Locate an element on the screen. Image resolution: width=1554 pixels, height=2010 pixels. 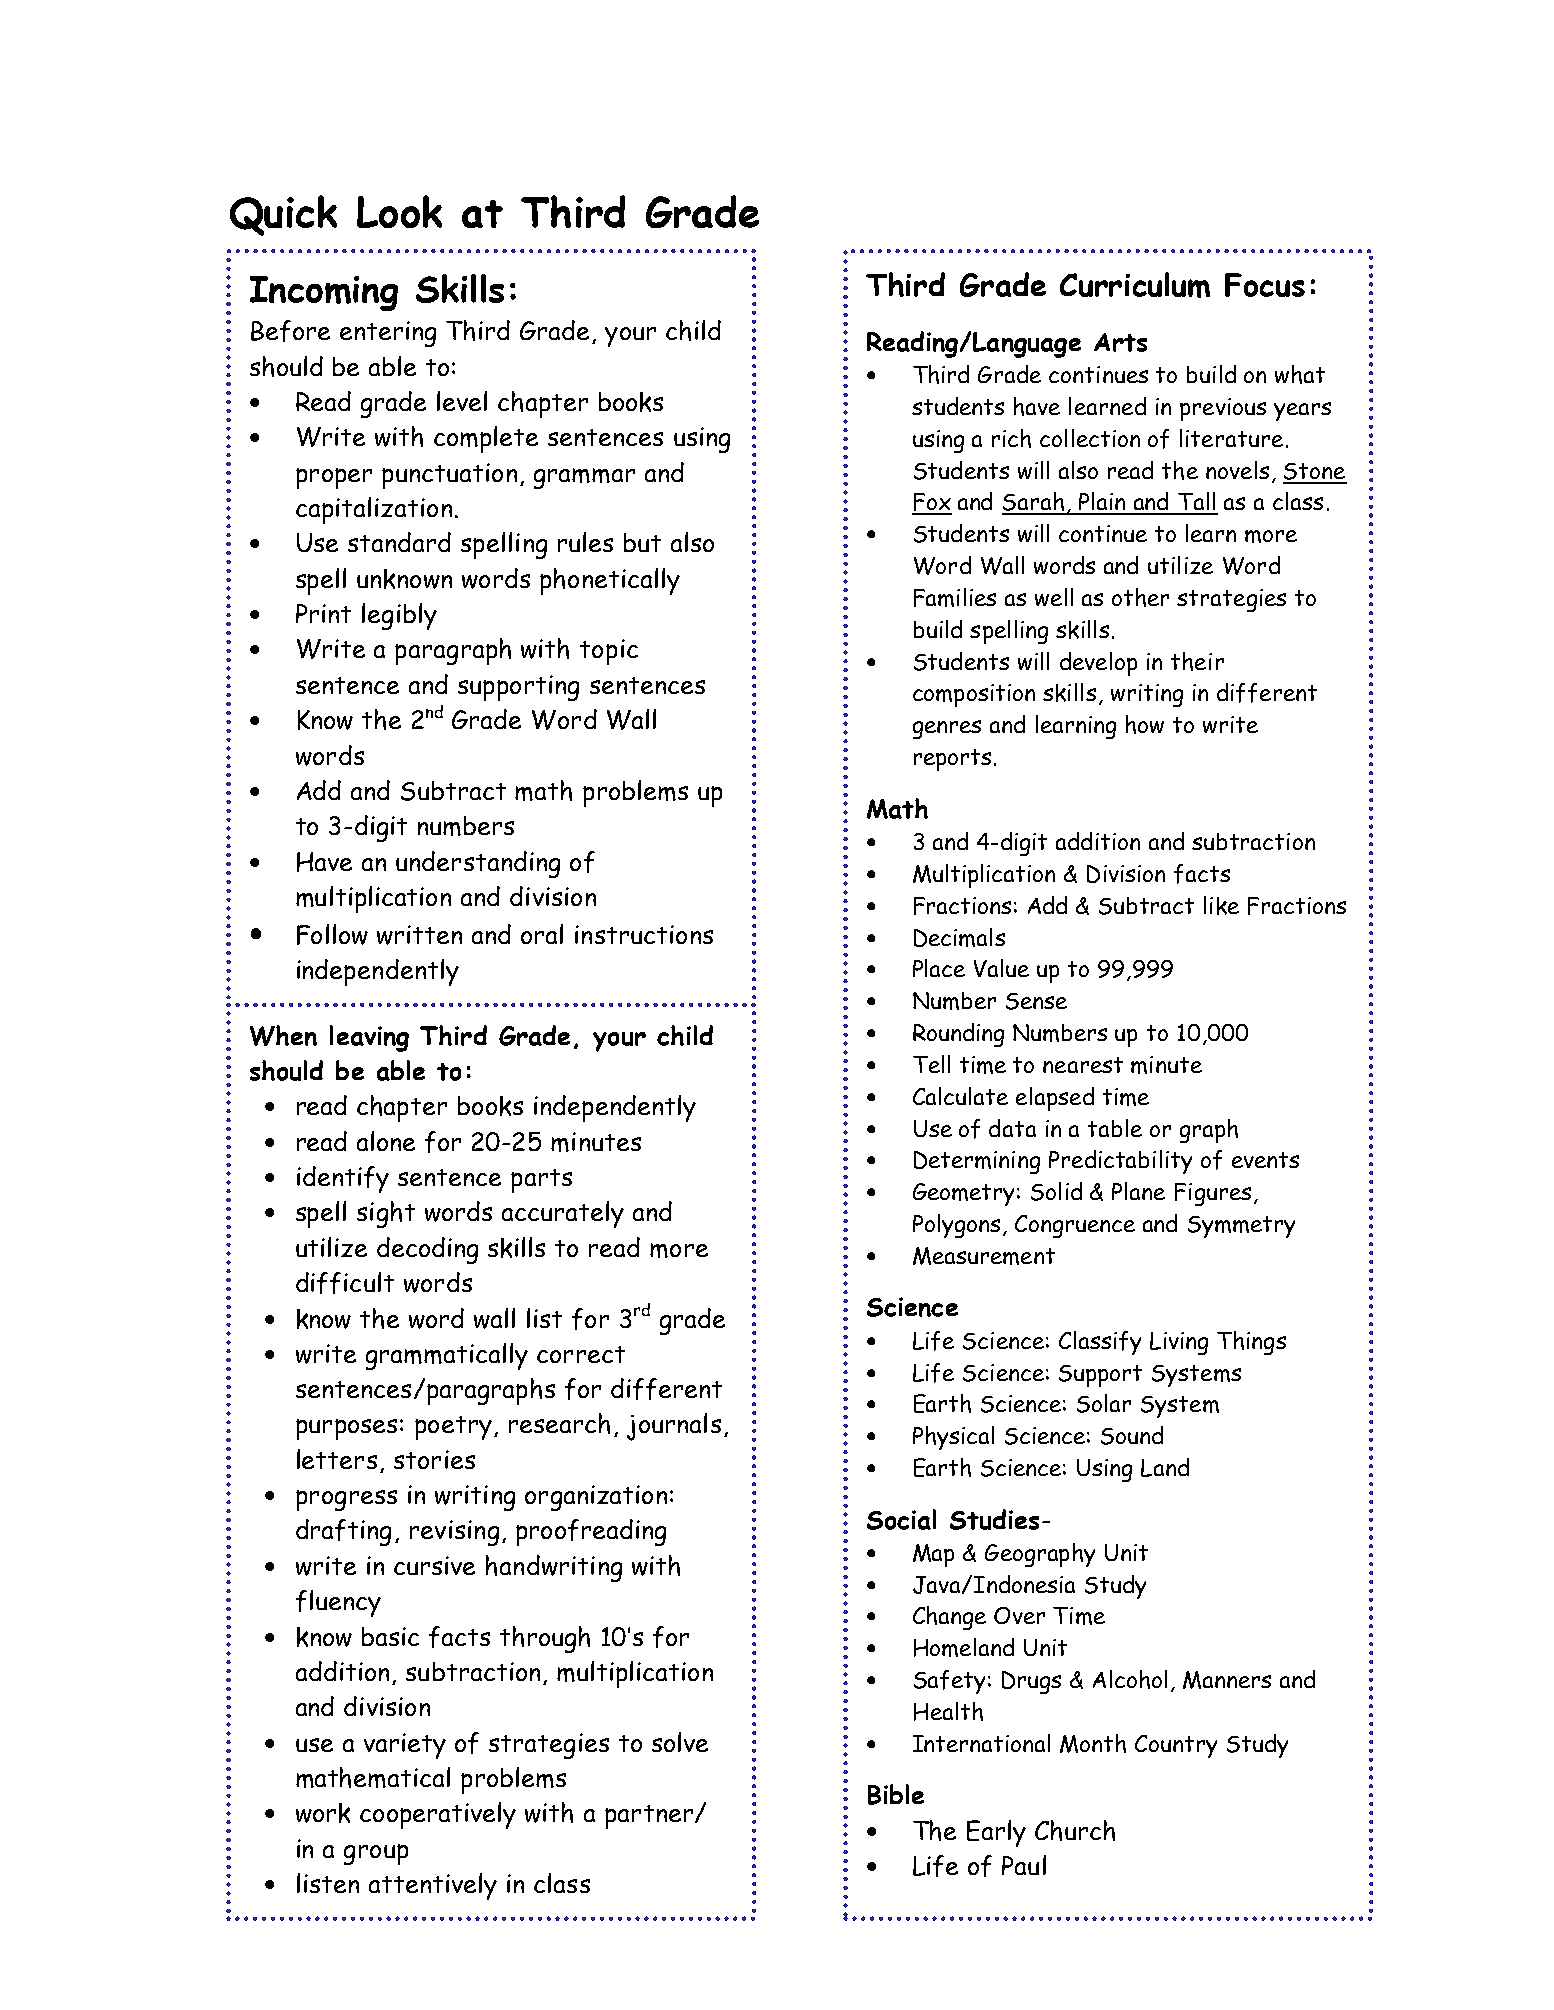
group is located at coordinates (376, 1854).
